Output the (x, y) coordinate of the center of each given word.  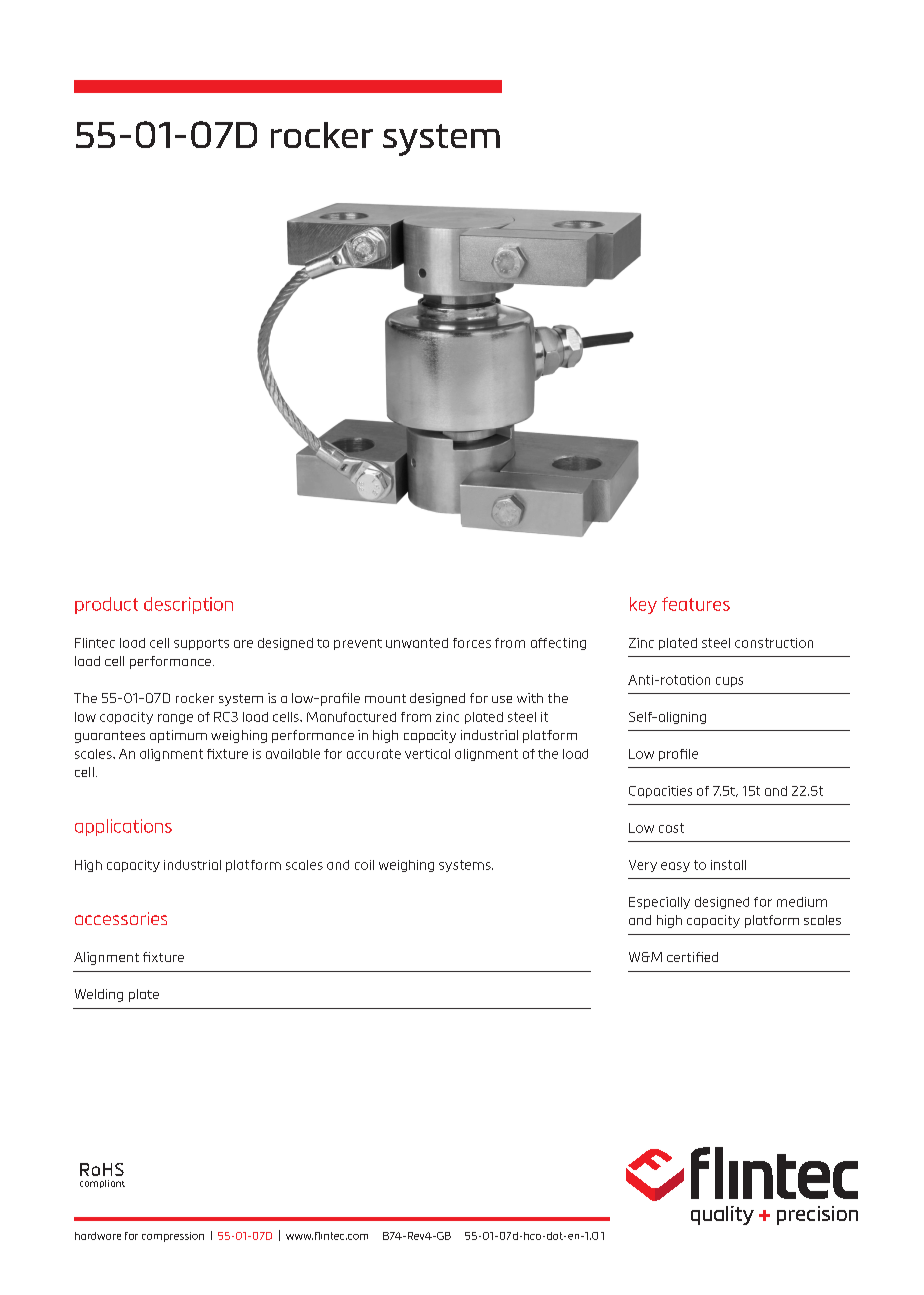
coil (364, 865)
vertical (427, 754)
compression (173, 1237)
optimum (178, 736)
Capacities (660, 792)
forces (472, 643)
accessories (121, 918)
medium (802, 902)
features (696, 604)
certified (692, 957)
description (188, 605)
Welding (99, 995)
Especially (659, 903)
